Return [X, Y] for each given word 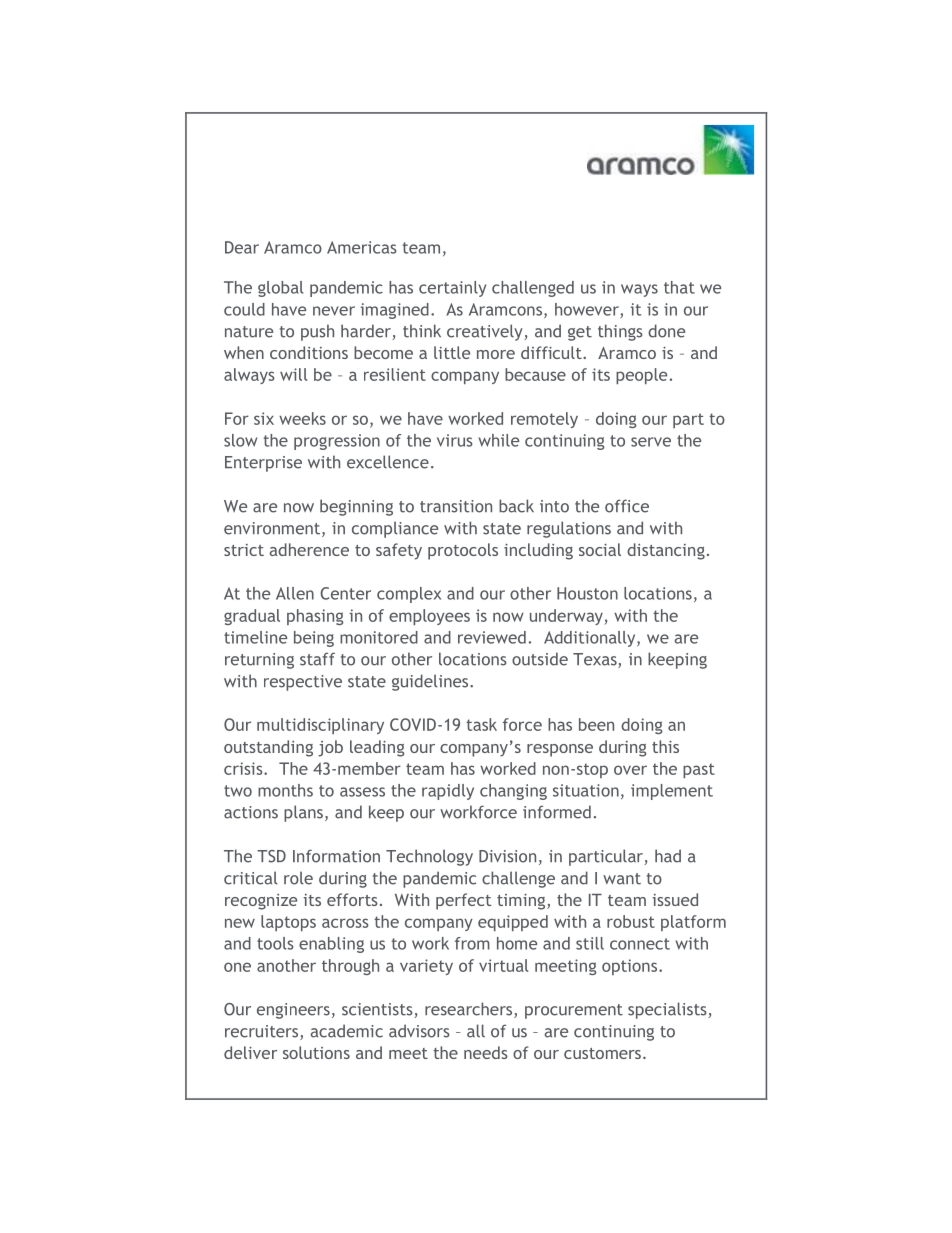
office [627, 506]
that [679, 287]
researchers [470, 1010]
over [630, 770]
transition [456, 506]
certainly [452, 289]
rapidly [448, 792]
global [280, 289]
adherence [309, 549]
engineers [293, 1011]
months [285, 790]
